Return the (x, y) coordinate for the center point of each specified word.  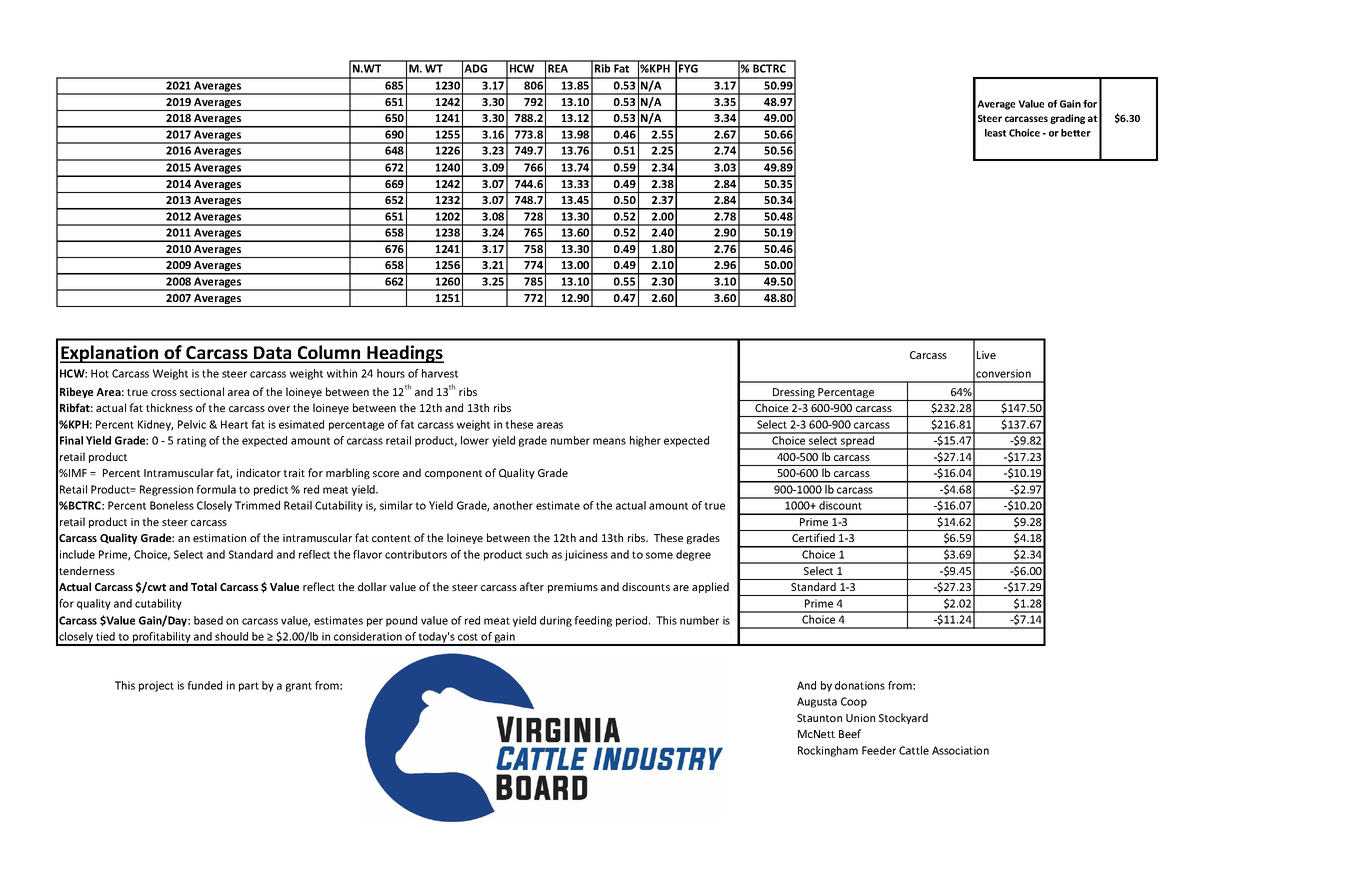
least (995, 133)
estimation (219, 538)
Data (273, 354)
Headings (404, 354)
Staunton (819, 718)
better (1076, 133)
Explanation (110, 354)
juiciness (586, 555)
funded (204, 685)
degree (693, 555)
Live (986, 355)
